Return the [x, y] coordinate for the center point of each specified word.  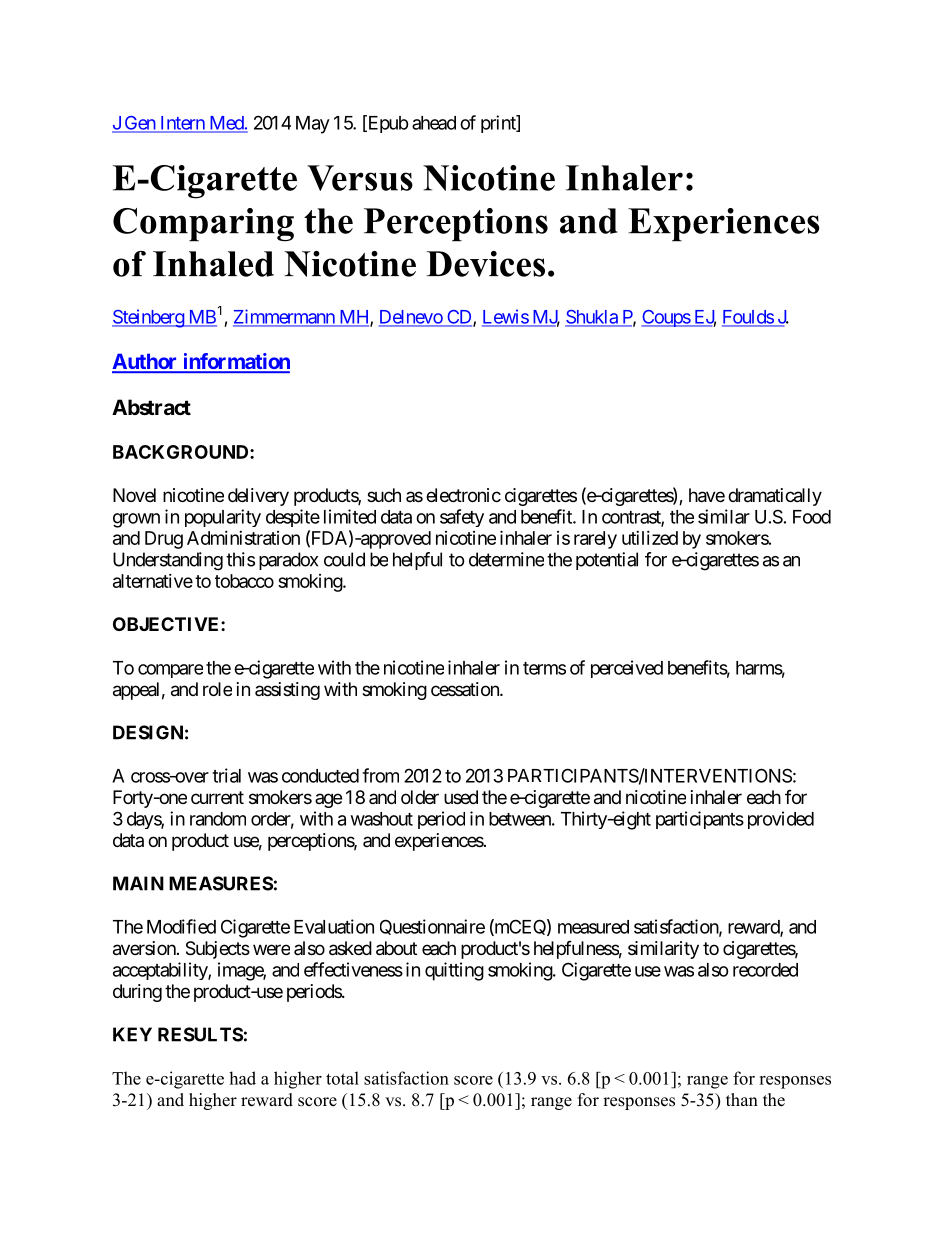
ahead [434, 123]
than [742, 1099]
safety [462, 518]
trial [226, 775]
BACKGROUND [182, 452]
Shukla [592, 318]
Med [226, 124]
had [242, 1078]
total [342, 1078]
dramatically [775, 497]
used [461, 797]
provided [781, 820]
